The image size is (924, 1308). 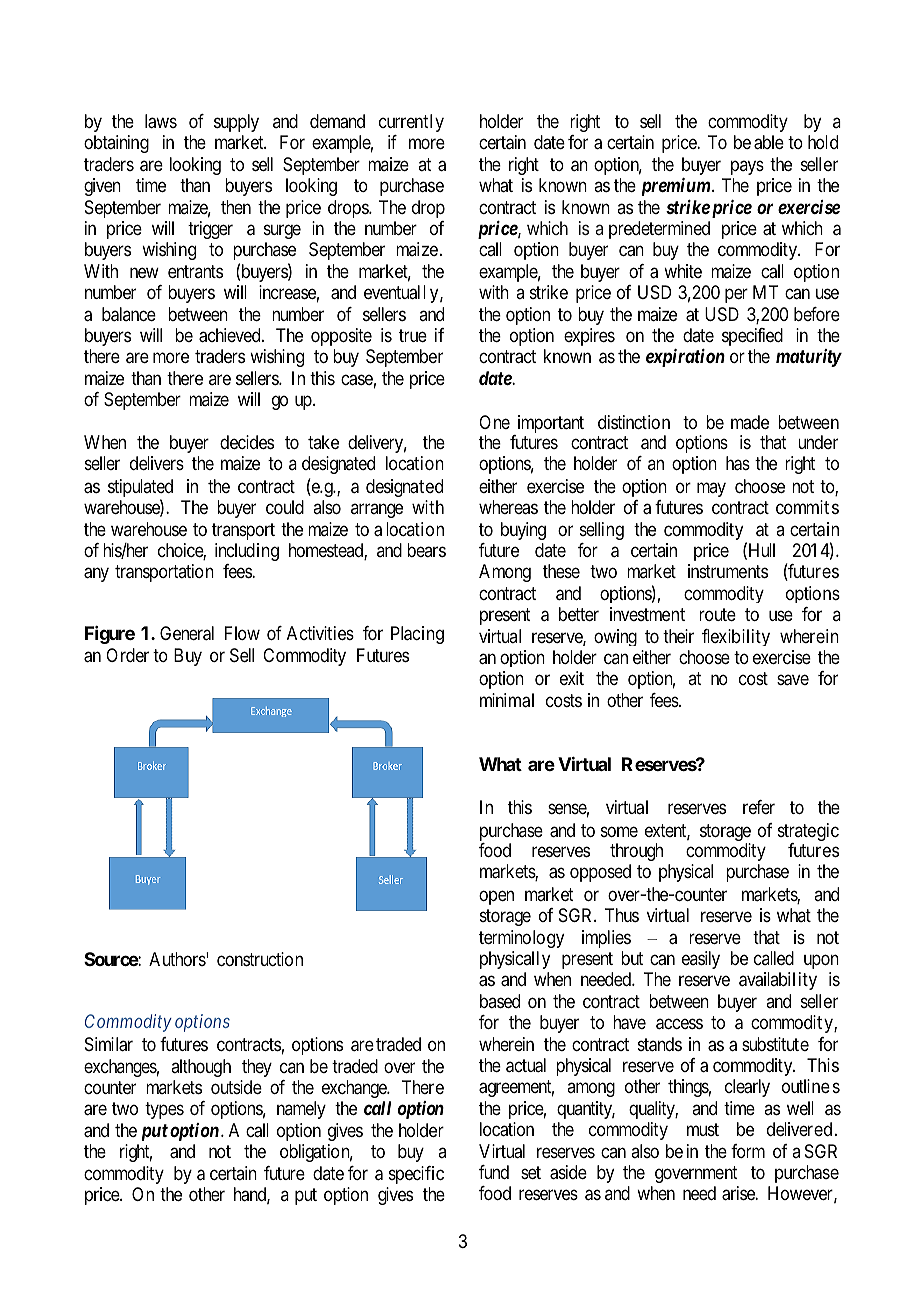 What do you see at coordinates (736, 637) in the document?
I see `flexibility` at bounding box center [736, 637].
